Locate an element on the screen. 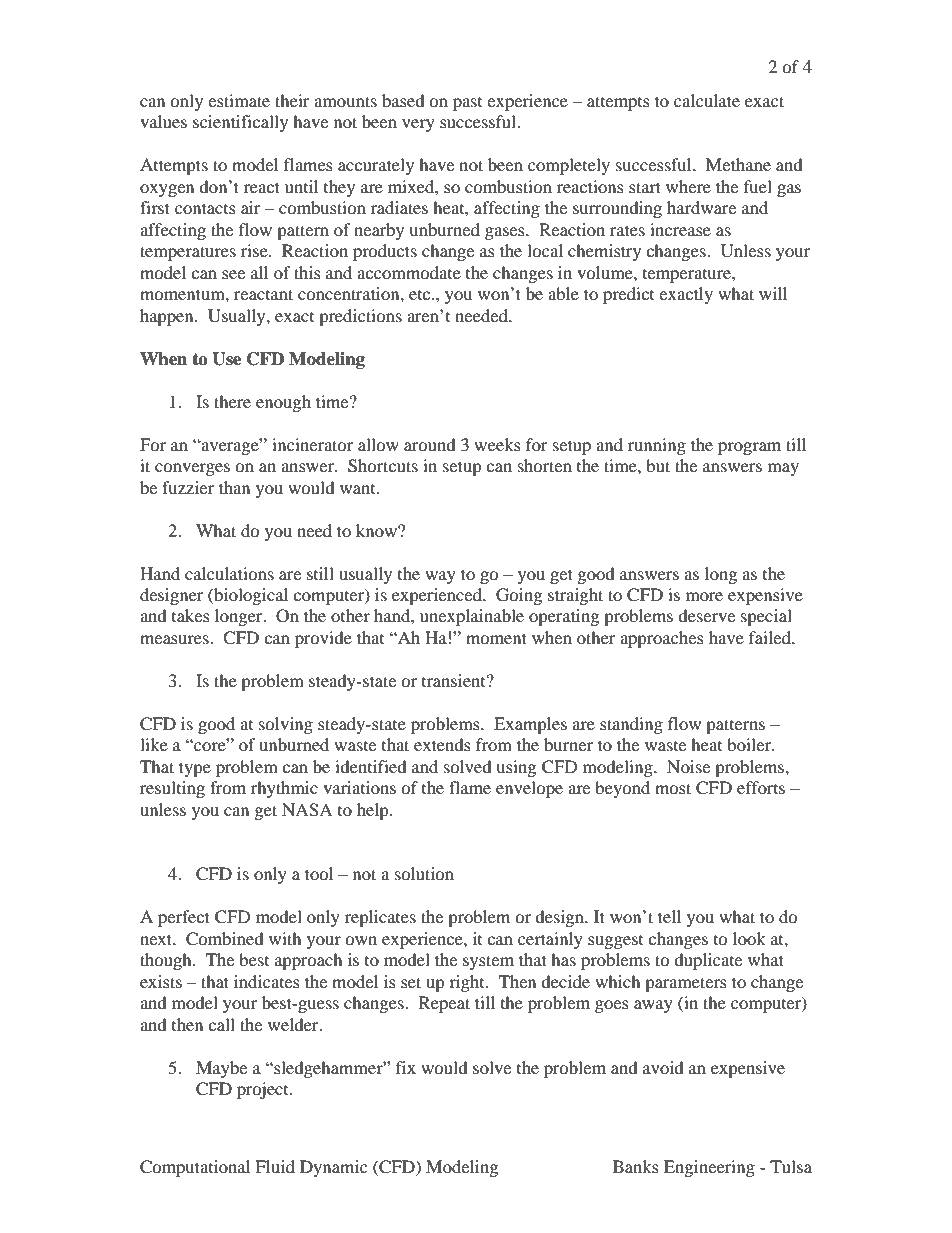  Engineering is located at coordinates (709, 1168).
